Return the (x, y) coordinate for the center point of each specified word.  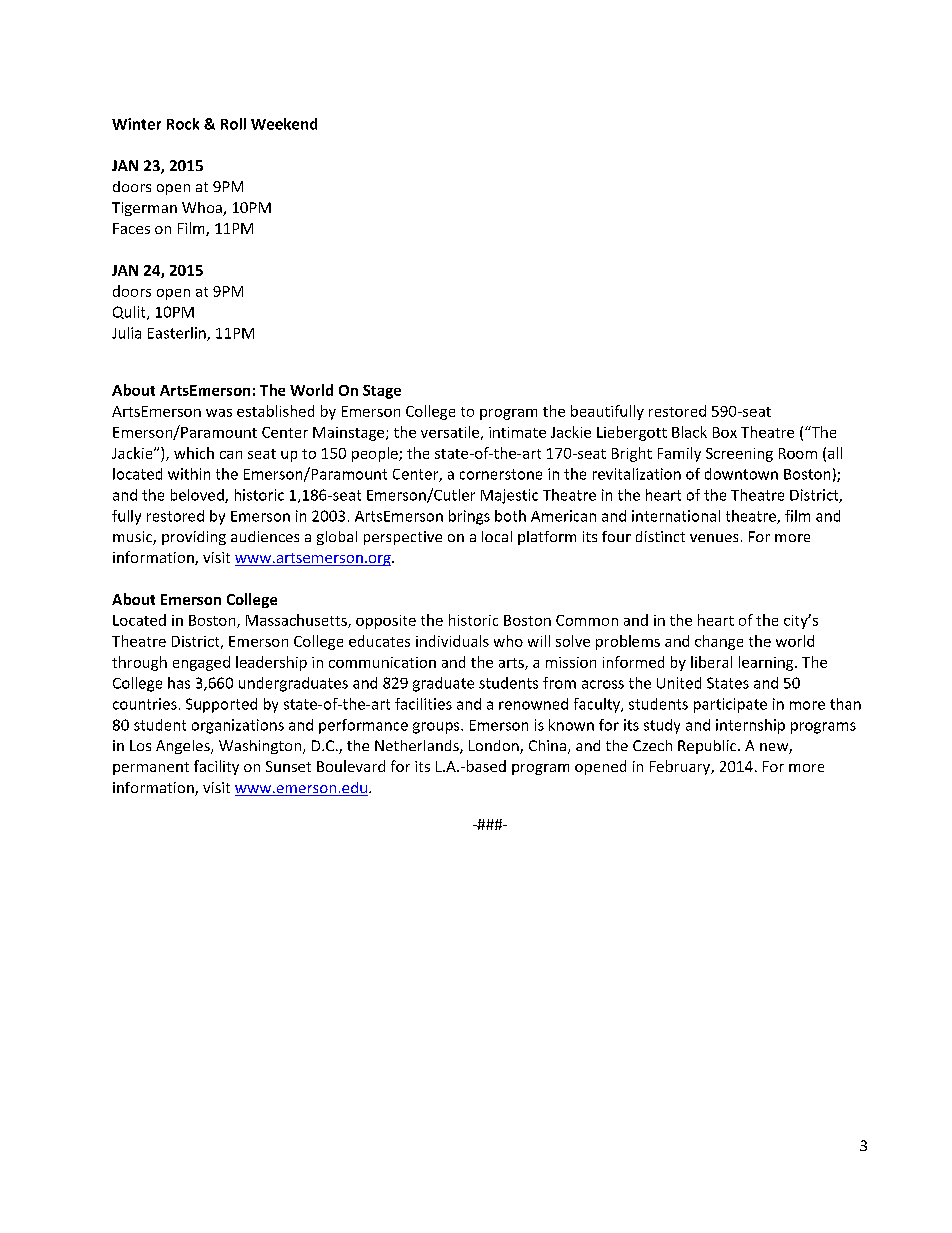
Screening (739, 455)
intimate (517, 432)
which (194, 453)
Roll (233, 124)
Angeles (184, 747)
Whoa (203, 209)
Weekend (284, 124)
